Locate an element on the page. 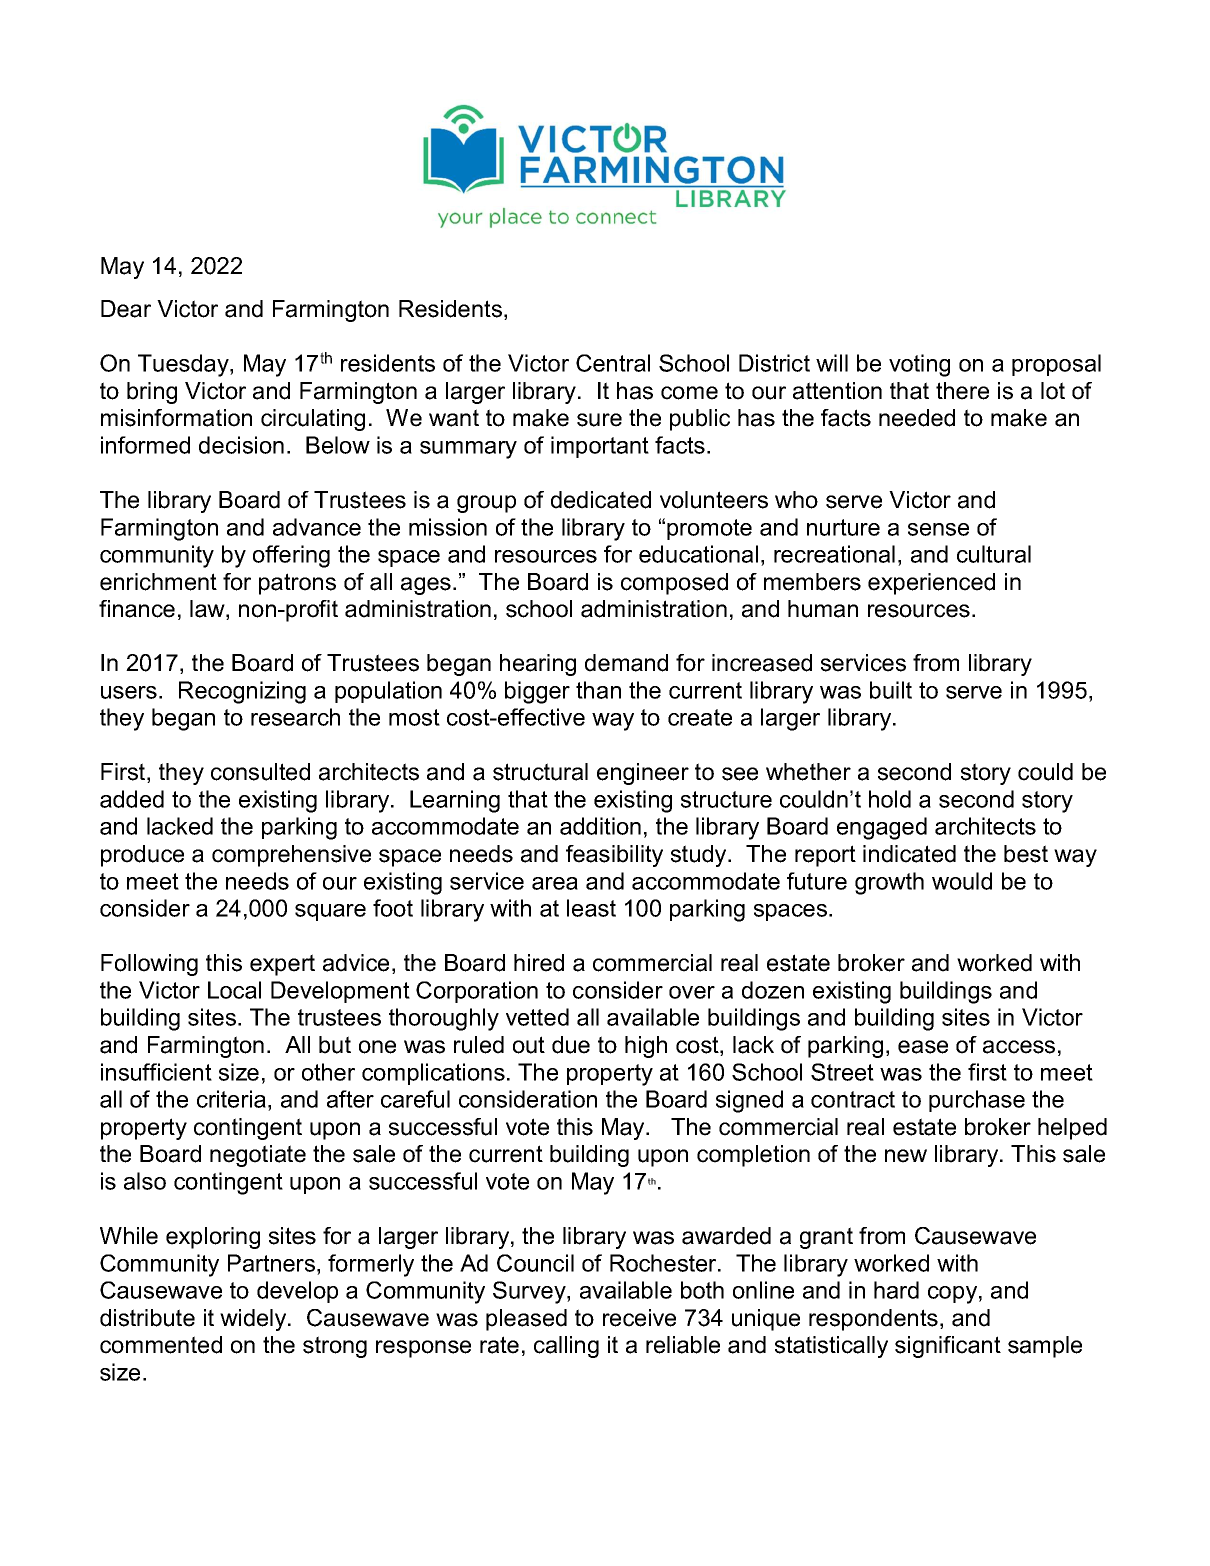  significant is located at coordinates (948, 1347).
